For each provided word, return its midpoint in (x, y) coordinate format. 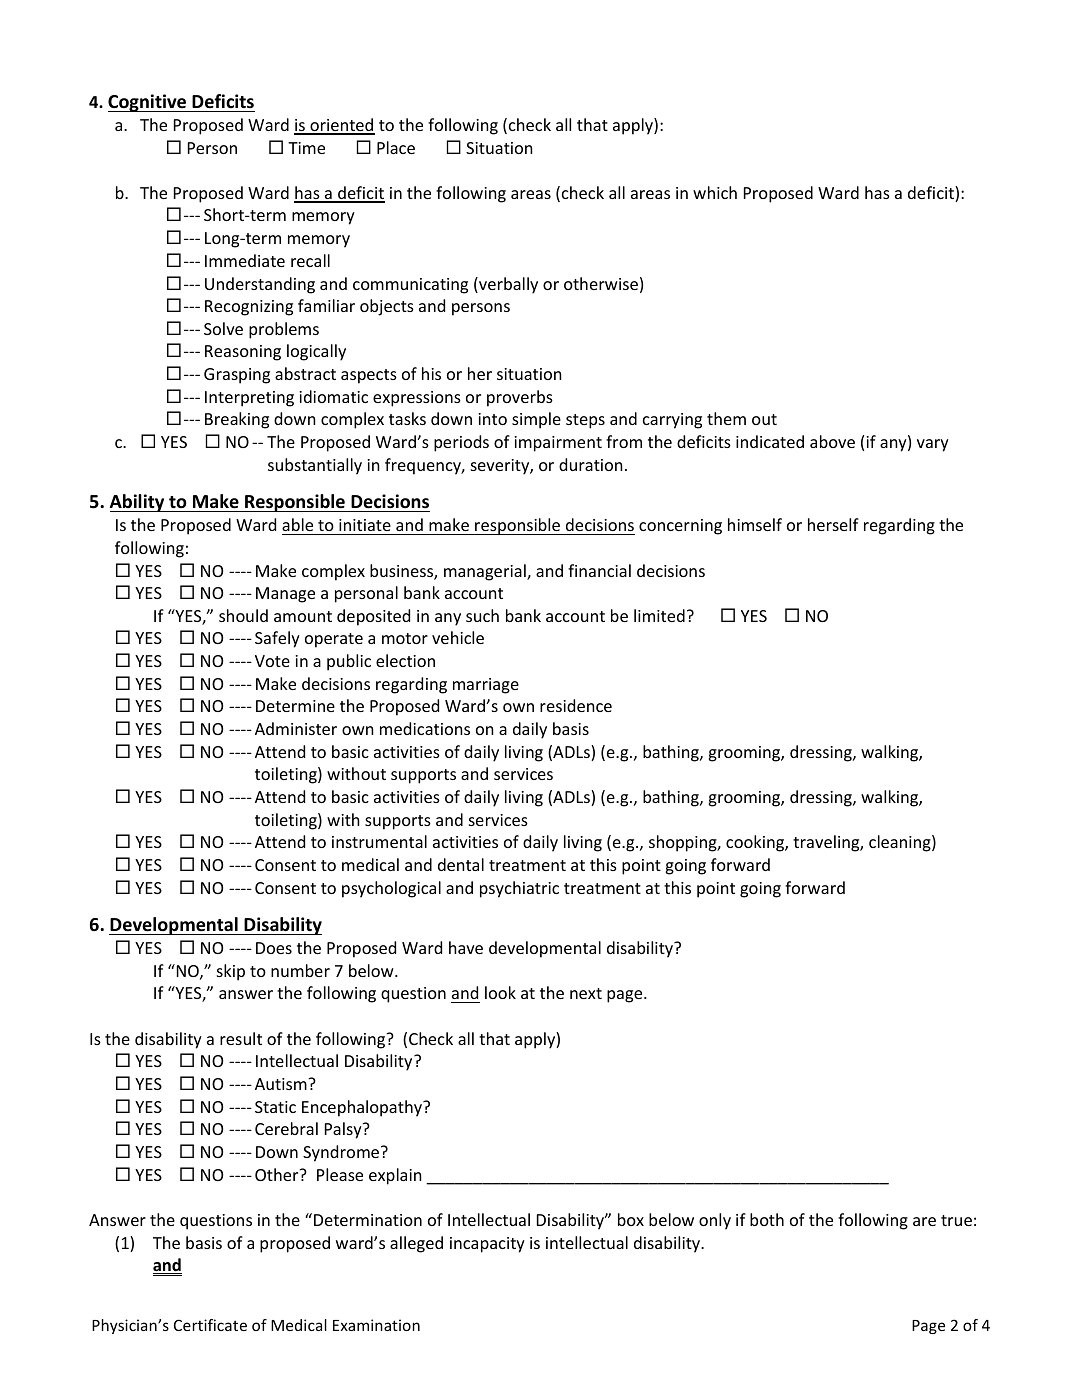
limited (659, 615)
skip (231, 972)
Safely (277, 639)
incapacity (487, 1245)
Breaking (237, 420)
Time (306, 148)
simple (536, 420)
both (767, 1219)
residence (576, 705)
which (715, 192)
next (586, 993)
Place (396, 147)
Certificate (210, 1325)
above (832, 441)
